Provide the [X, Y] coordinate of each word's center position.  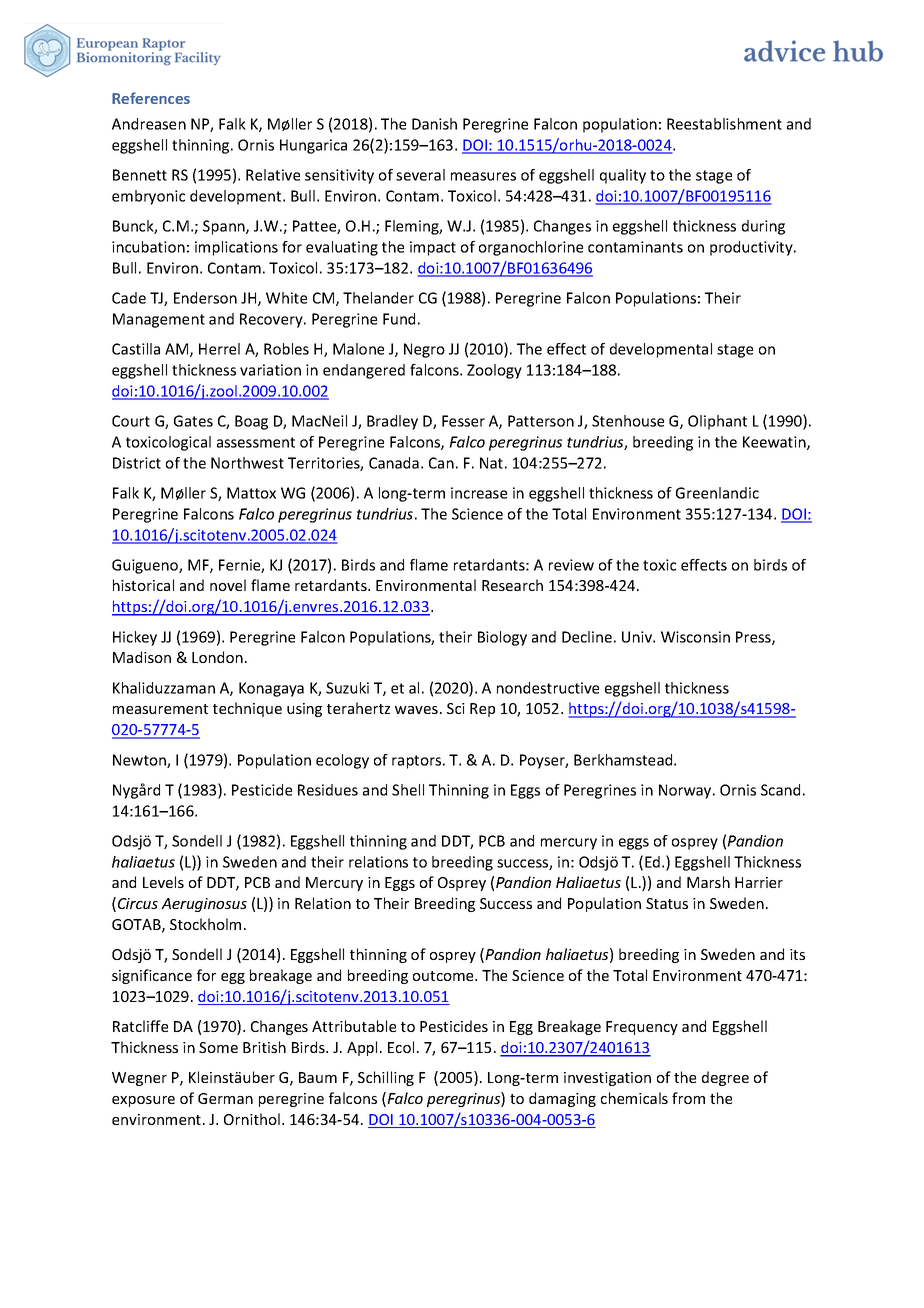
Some [218, 1047]
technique [247, 709]
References [151, 98]
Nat [491, 463]
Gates [193, 421]
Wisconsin [695, 637]
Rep [482, 710]
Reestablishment [724, 124]
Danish [434, 124]
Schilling [386, 1078]
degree [725, 1078]
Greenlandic [717, 493]
